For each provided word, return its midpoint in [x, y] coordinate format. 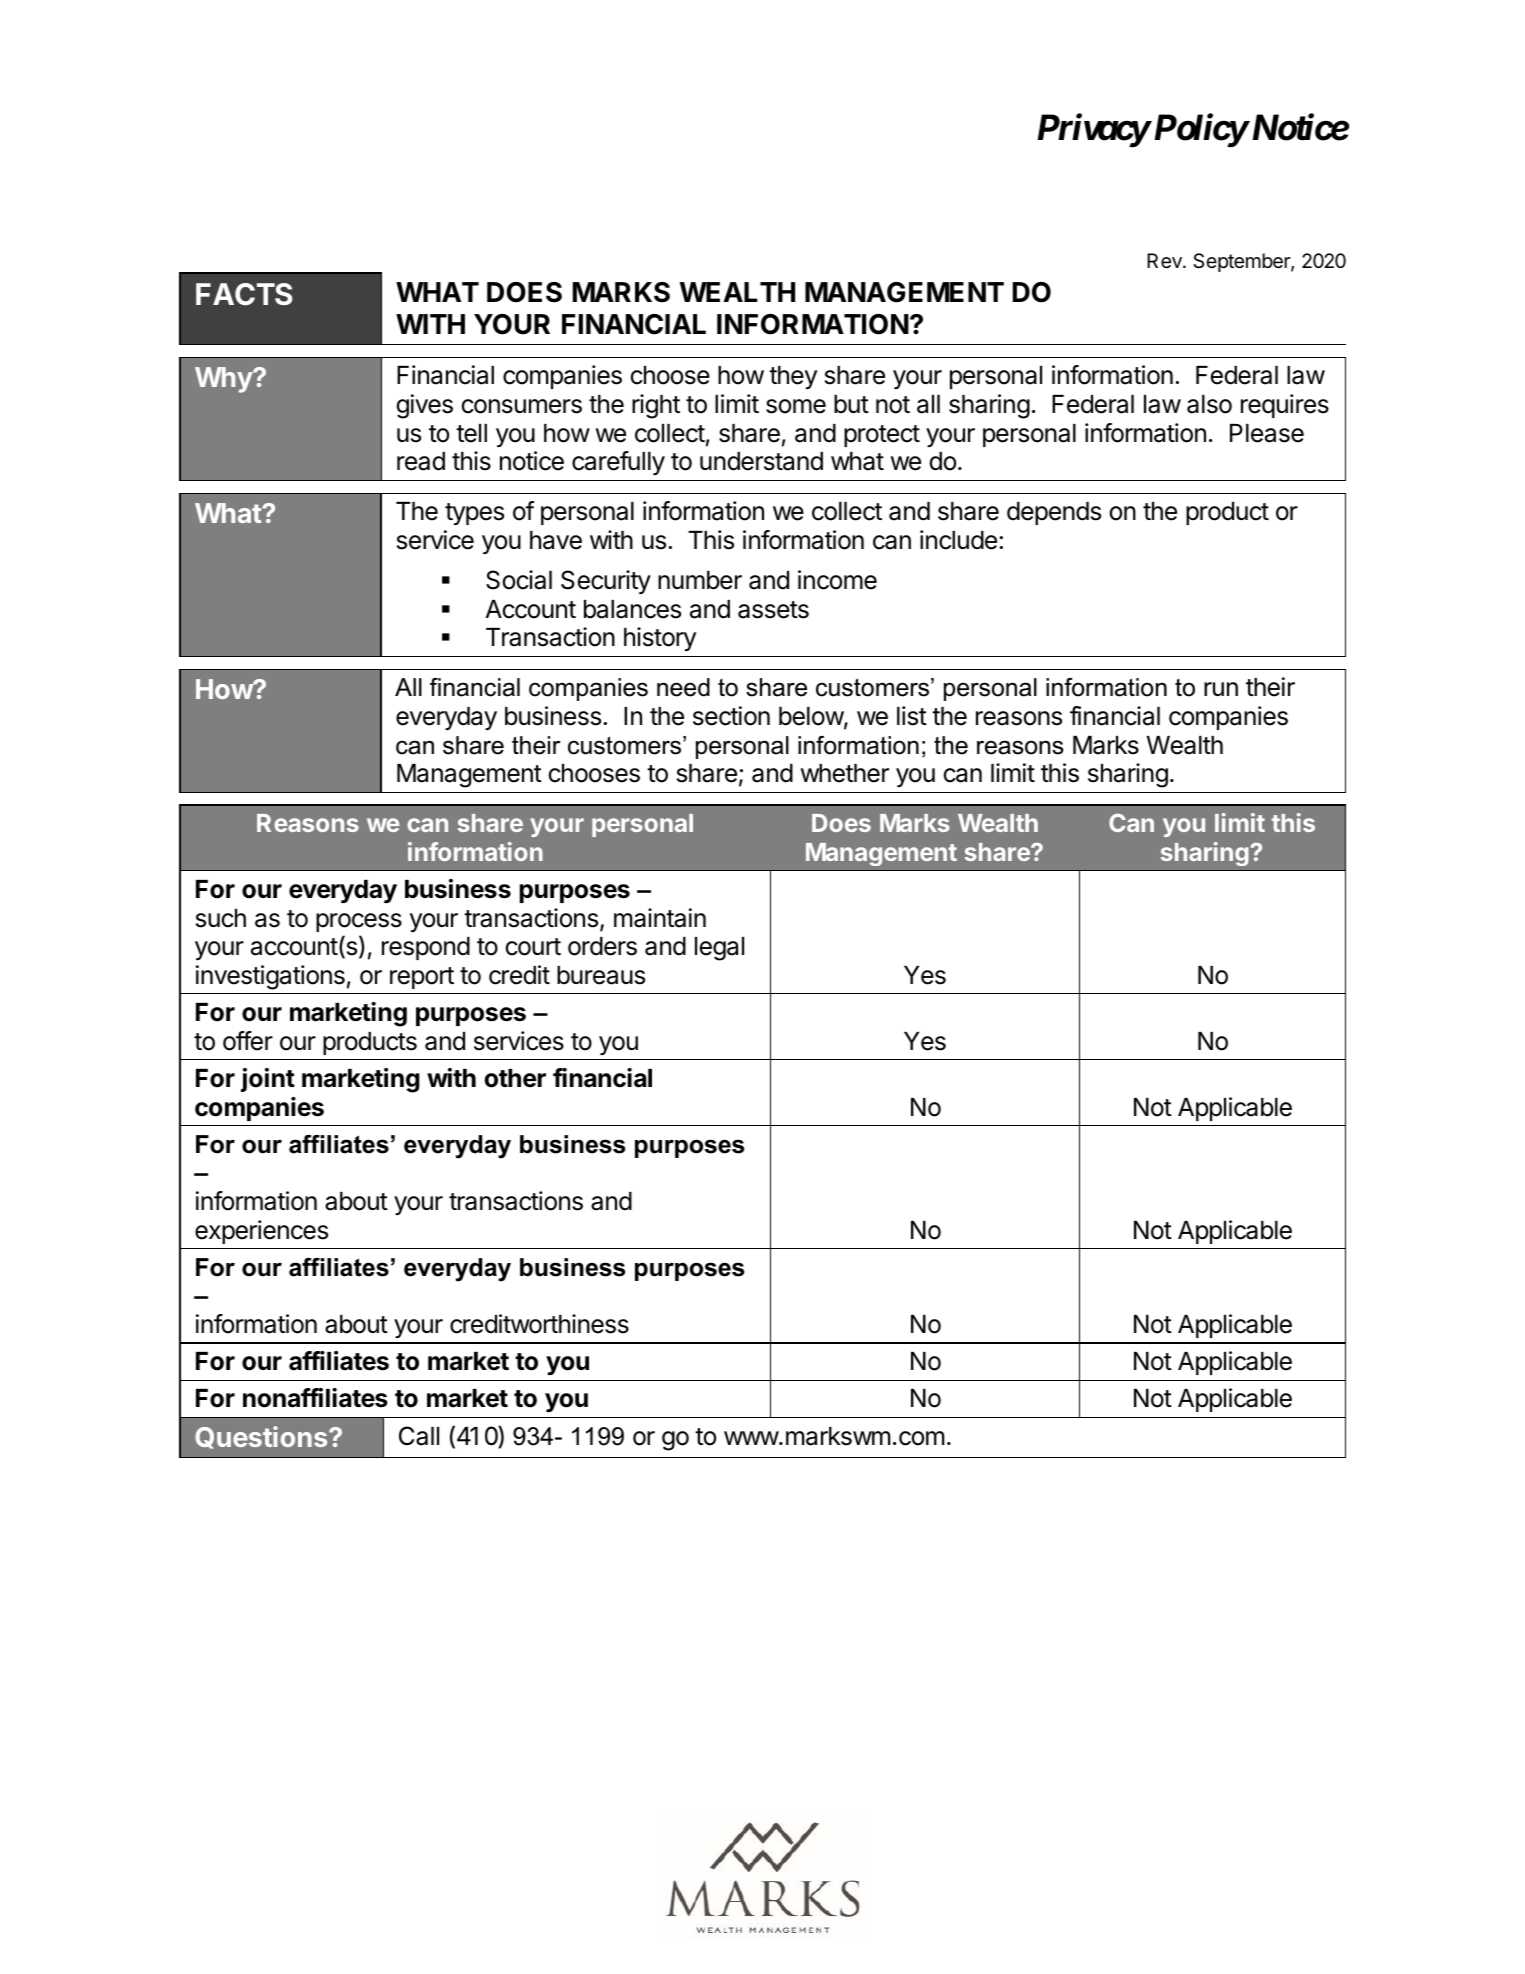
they [793, 377]
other [515, 1078]
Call [419, 1436]
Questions [262, 1437]
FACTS [244, 294]
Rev [1165, 260]
